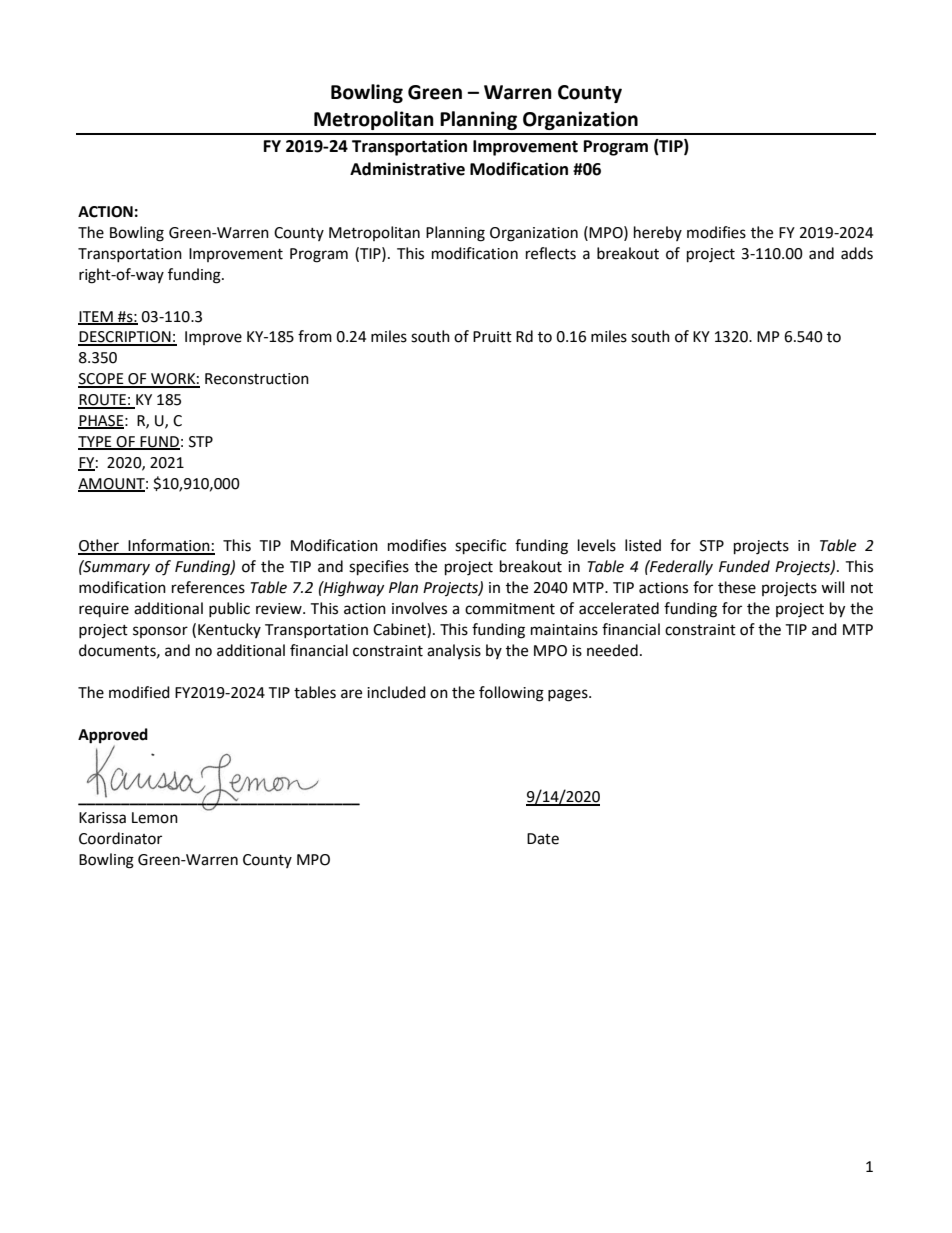 This image has height=1233, width=952. Describe the element at coordinates (551, 253) in the image. I see `reflects` at that location.
